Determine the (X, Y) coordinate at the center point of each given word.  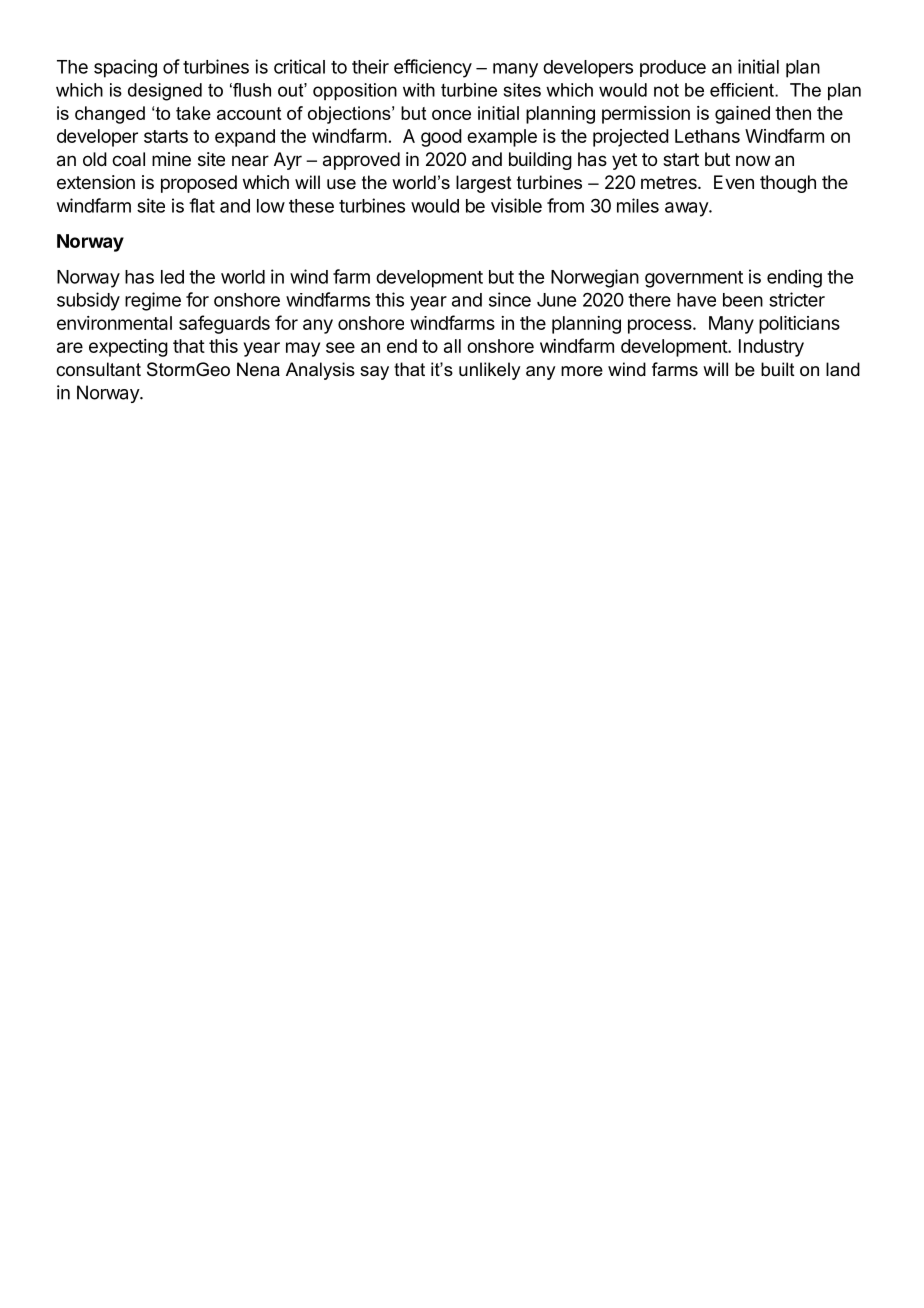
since (510, 299)
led (172, 277)
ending (794, 278)
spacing (125, 68)
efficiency (433, 68)
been (743, 300)
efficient (743, 90)
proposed (199, 184)
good (441, 138)
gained (742, 115)
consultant (98, 369)
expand (245, 138)
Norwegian (595, 278)
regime (153, 301)
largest (484, 184)
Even (734, 182)
